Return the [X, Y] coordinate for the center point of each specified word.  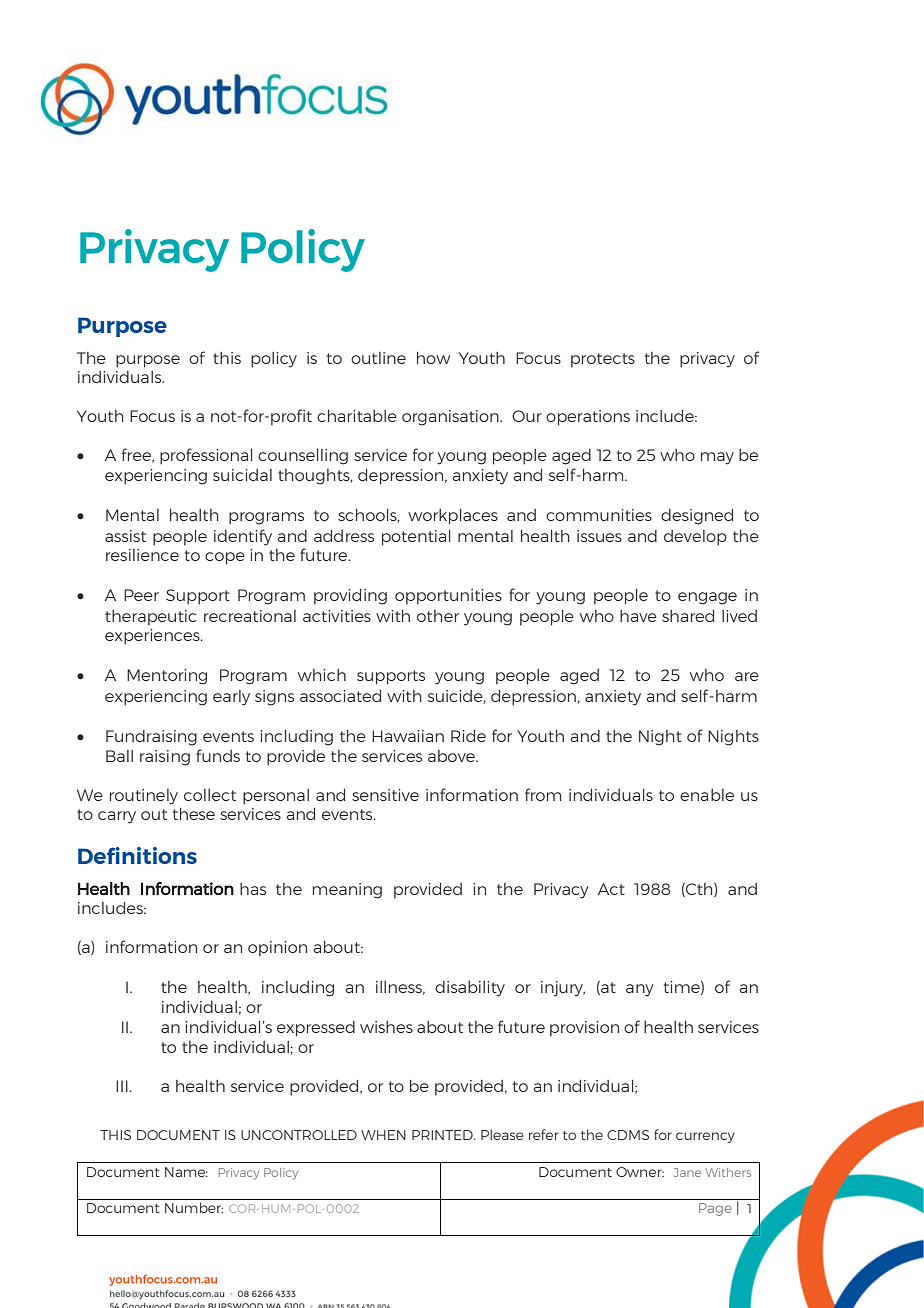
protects [603, 360]
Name [186, 1172]
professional [206, 456]
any [640, 990]
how [433, 358]
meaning [347, 891]
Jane [687, 1172]
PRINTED [443, 1135]
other [438, 616]
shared [688, 616]
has [253, 889]
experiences [153, 637]
